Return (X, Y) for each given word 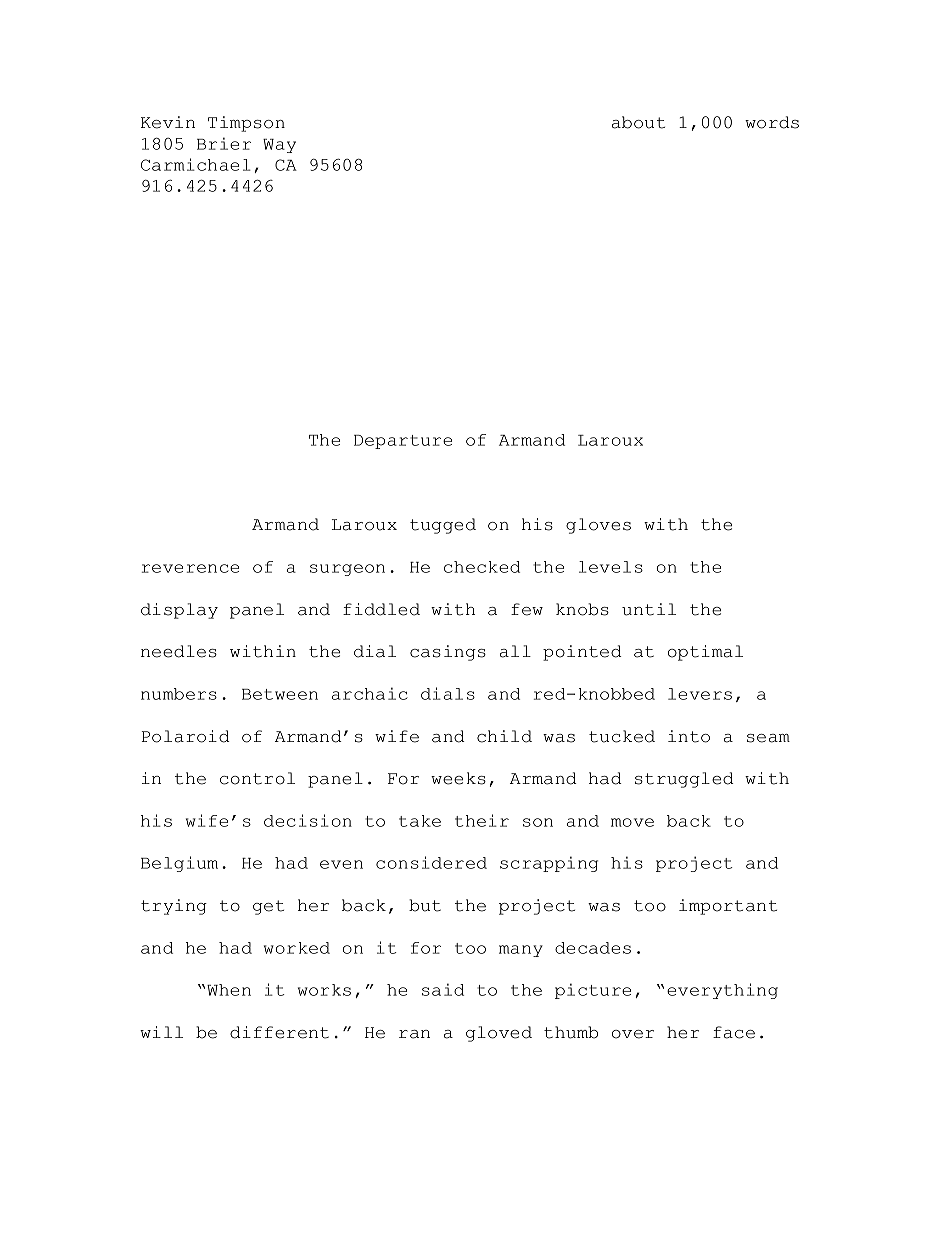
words (772, 122)
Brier (224, 143)
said (443, 989)
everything (722, 991)
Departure (403, 442)
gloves (598, 526)
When (229, 990)
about (638, 122)
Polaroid (185, 736)
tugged (443, 526)
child (504, 736)
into (689, 736)
